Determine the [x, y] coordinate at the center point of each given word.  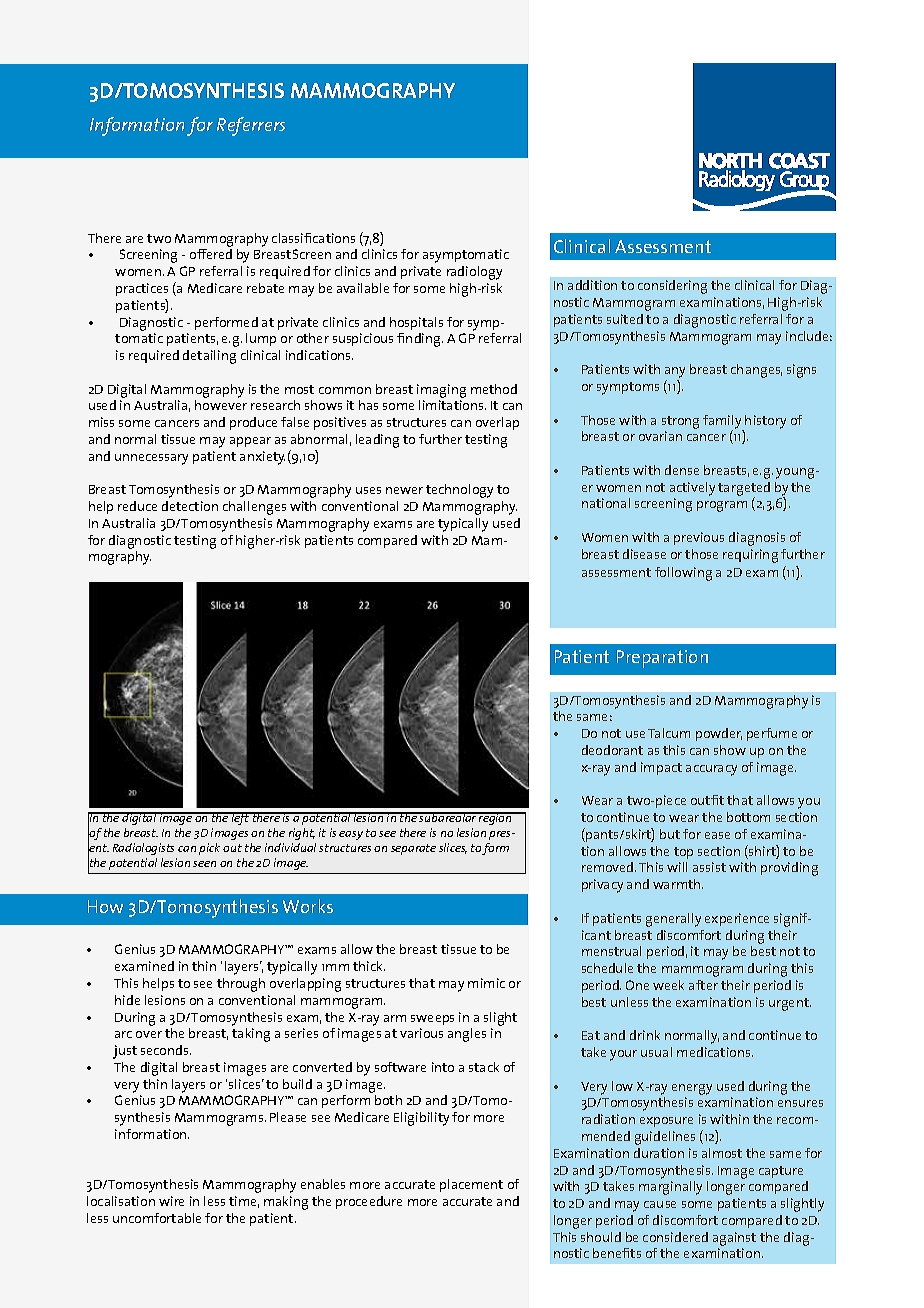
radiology [474, 273]
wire [171, 1201]
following [683, 574]
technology [459, 491]
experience [737, 919]
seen [204, 864]
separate [413, 849]
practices [142, 289]
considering [672, 287]
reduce [137, 506]
